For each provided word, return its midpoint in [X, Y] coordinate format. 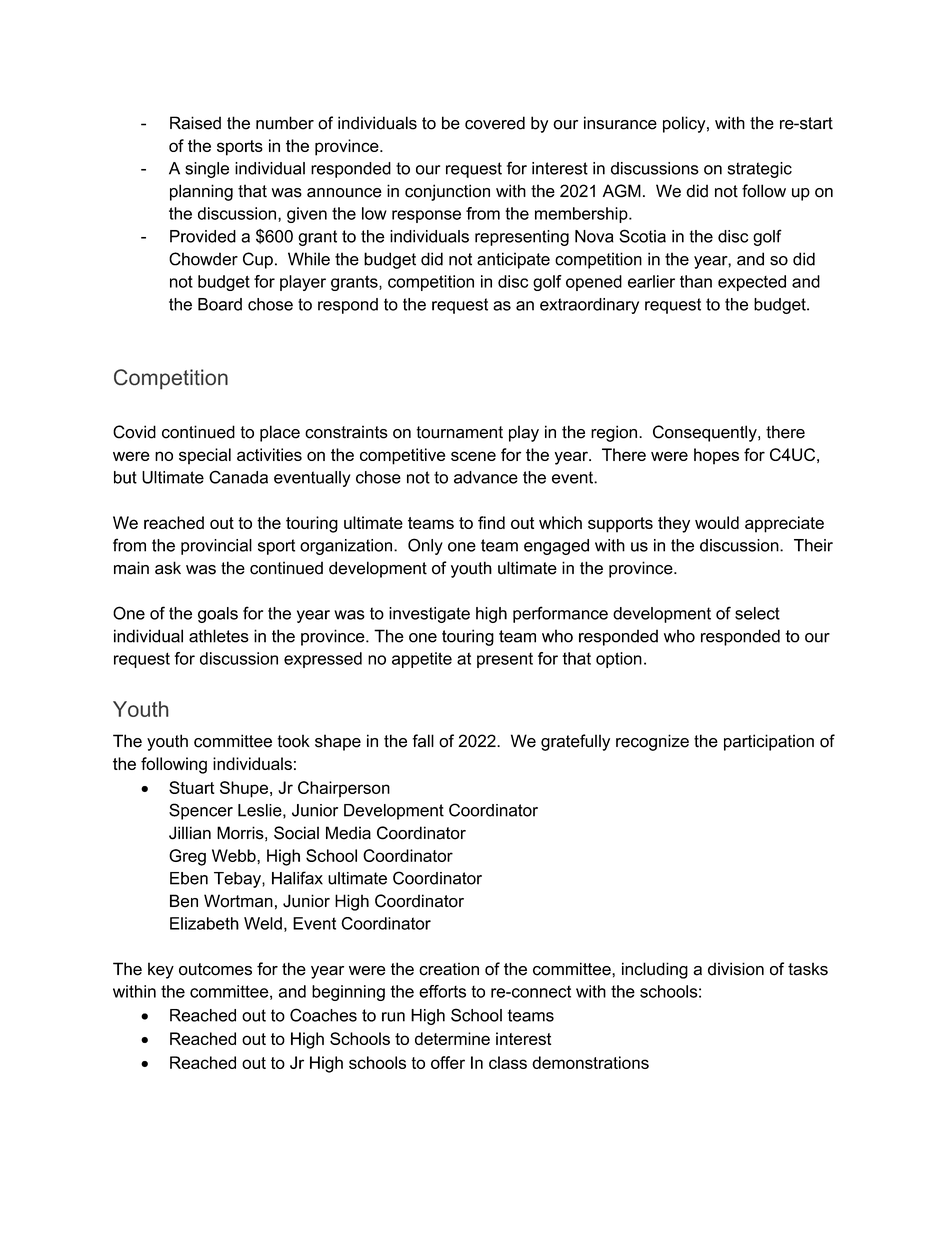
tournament [459, 432]
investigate [429, 615]
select [757, 613]
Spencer [201, 811]
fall [423, 741]
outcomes [215, 969]
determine [452, 1038]
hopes [716, 456]
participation [769, 742]
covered [495, 123]
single [207, 170]
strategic [760, 170]
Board [220, 304]
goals [218, 615]
